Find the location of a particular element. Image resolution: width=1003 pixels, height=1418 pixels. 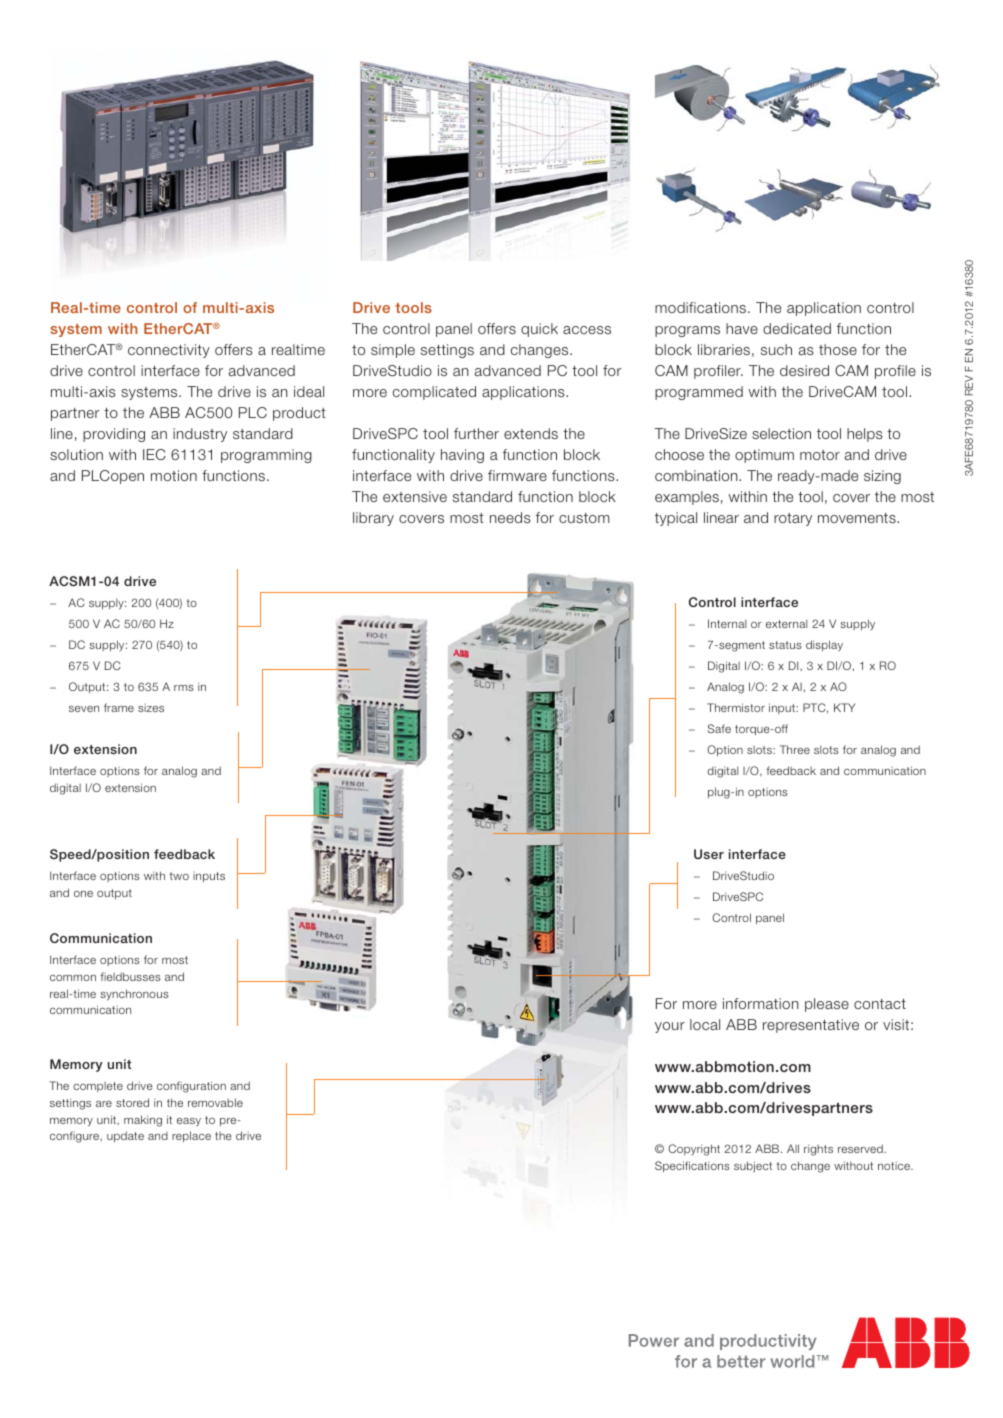

Three is located at coordinates (795, 749).
